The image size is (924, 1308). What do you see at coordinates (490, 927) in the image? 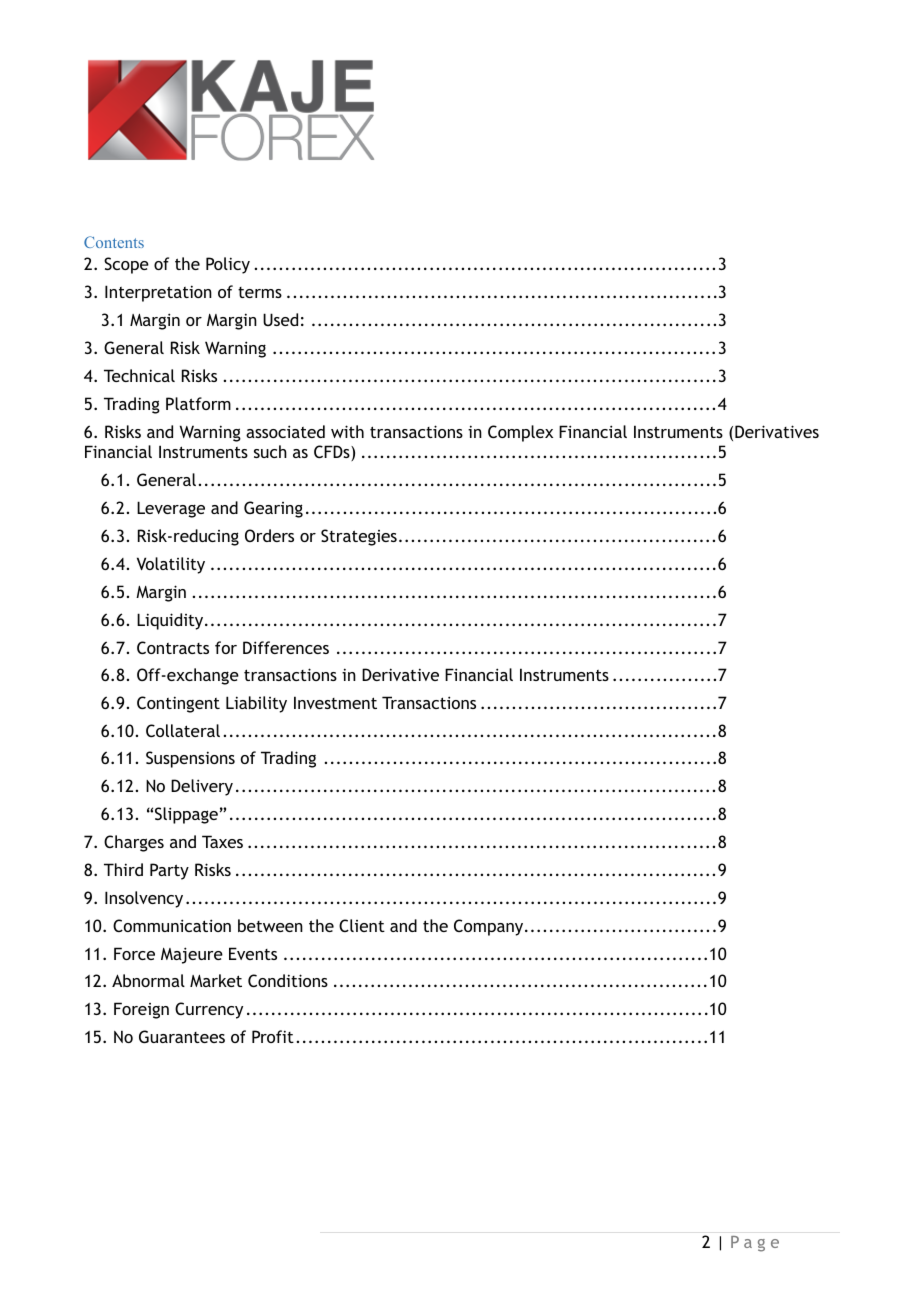
I see `Company` at bounding box center [490, 927].
